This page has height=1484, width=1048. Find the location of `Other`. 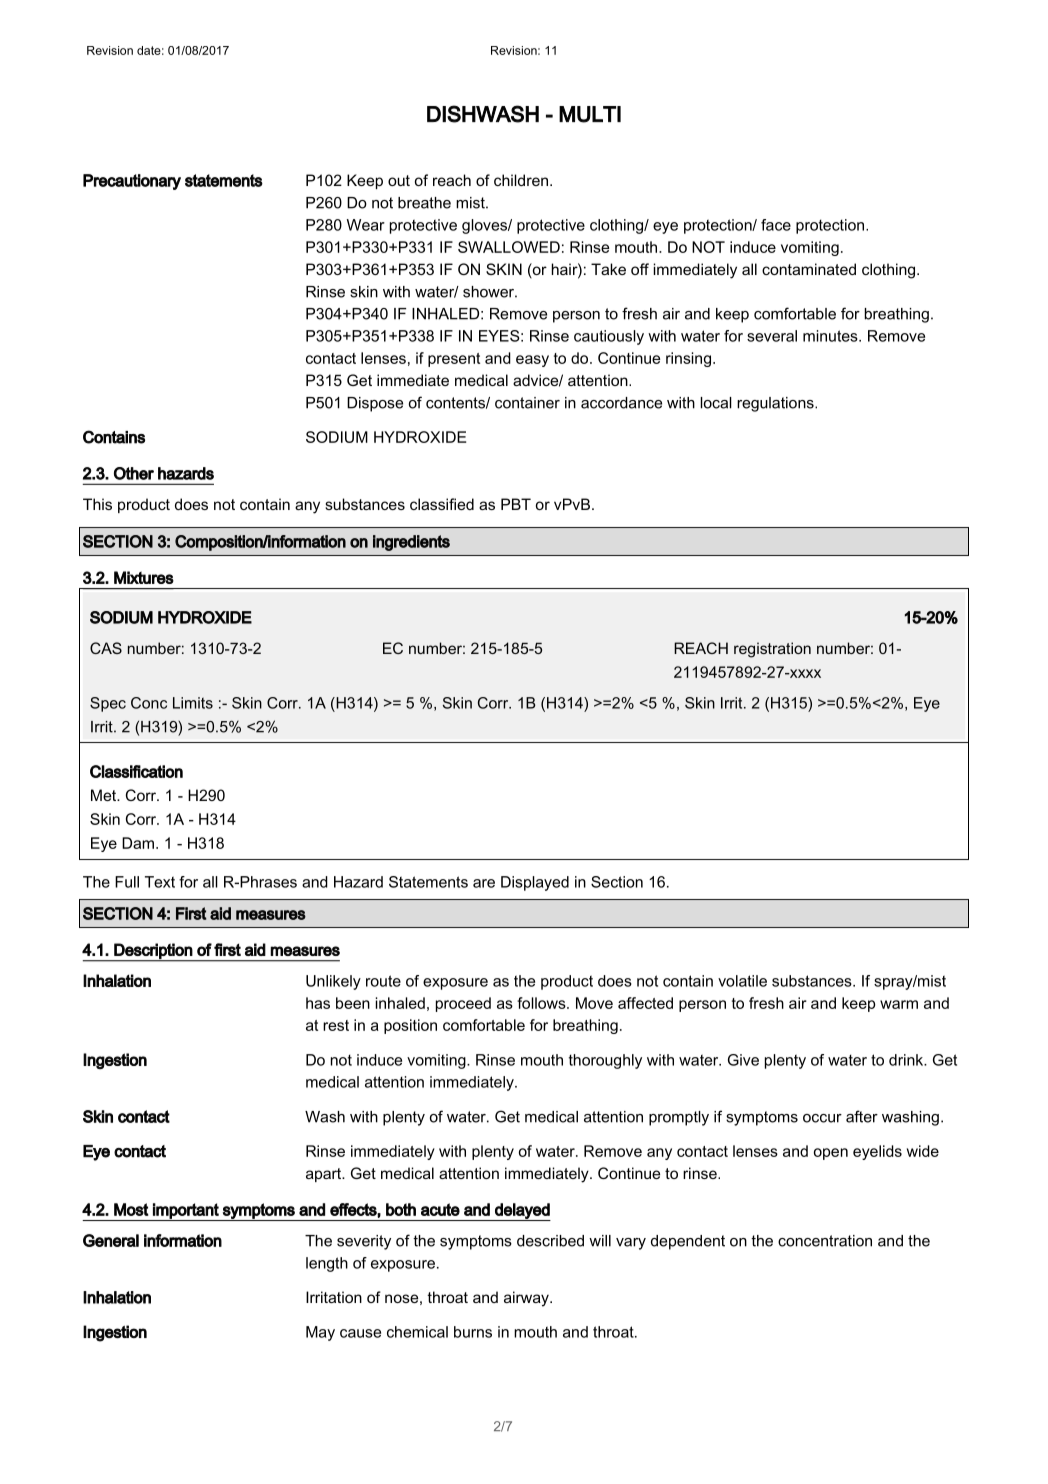

Other is located at coordinates (134, 473).
